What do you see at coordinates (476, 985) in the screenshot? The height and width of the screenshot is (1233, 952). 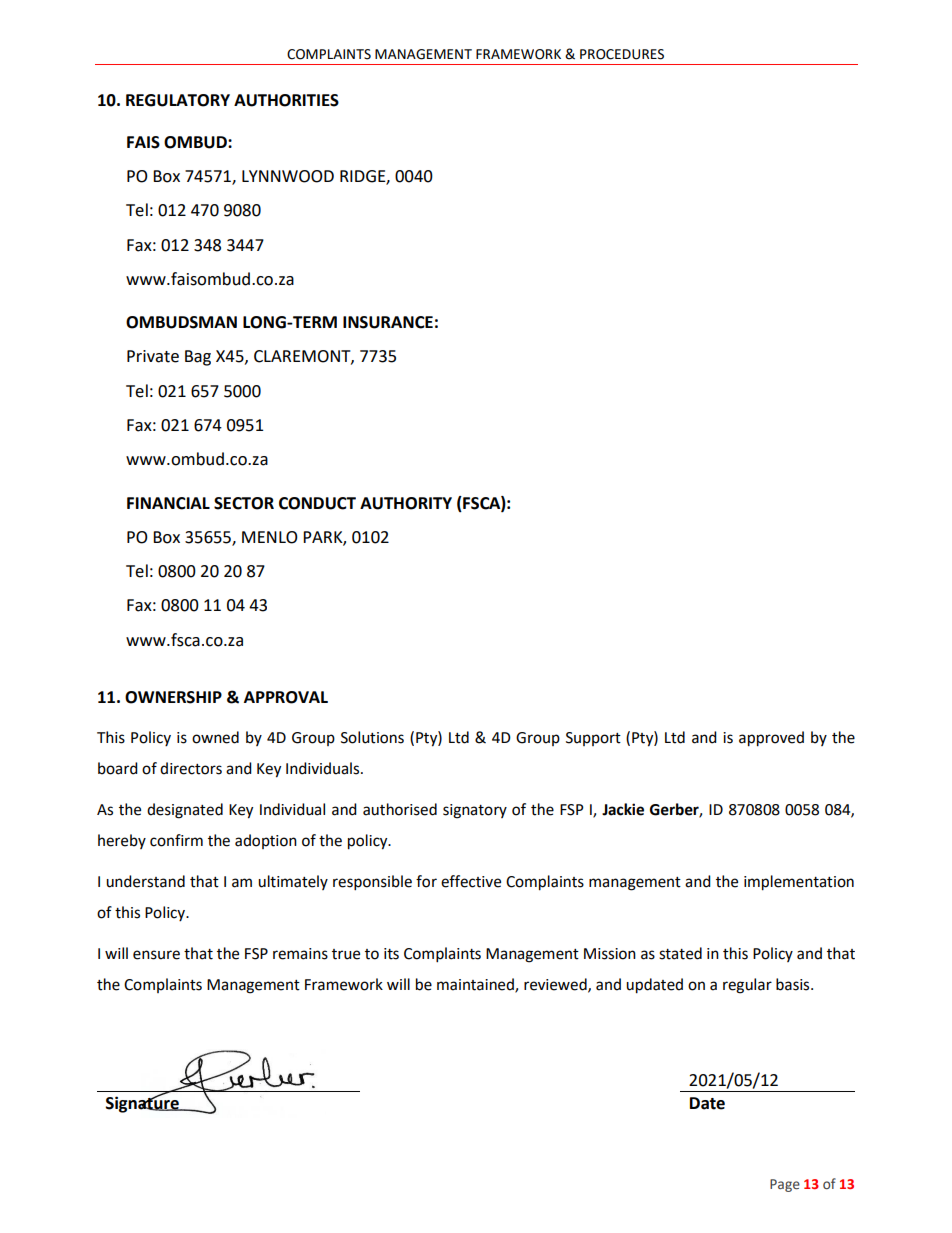 I see `maintained` at bounding box center [476, 985].
